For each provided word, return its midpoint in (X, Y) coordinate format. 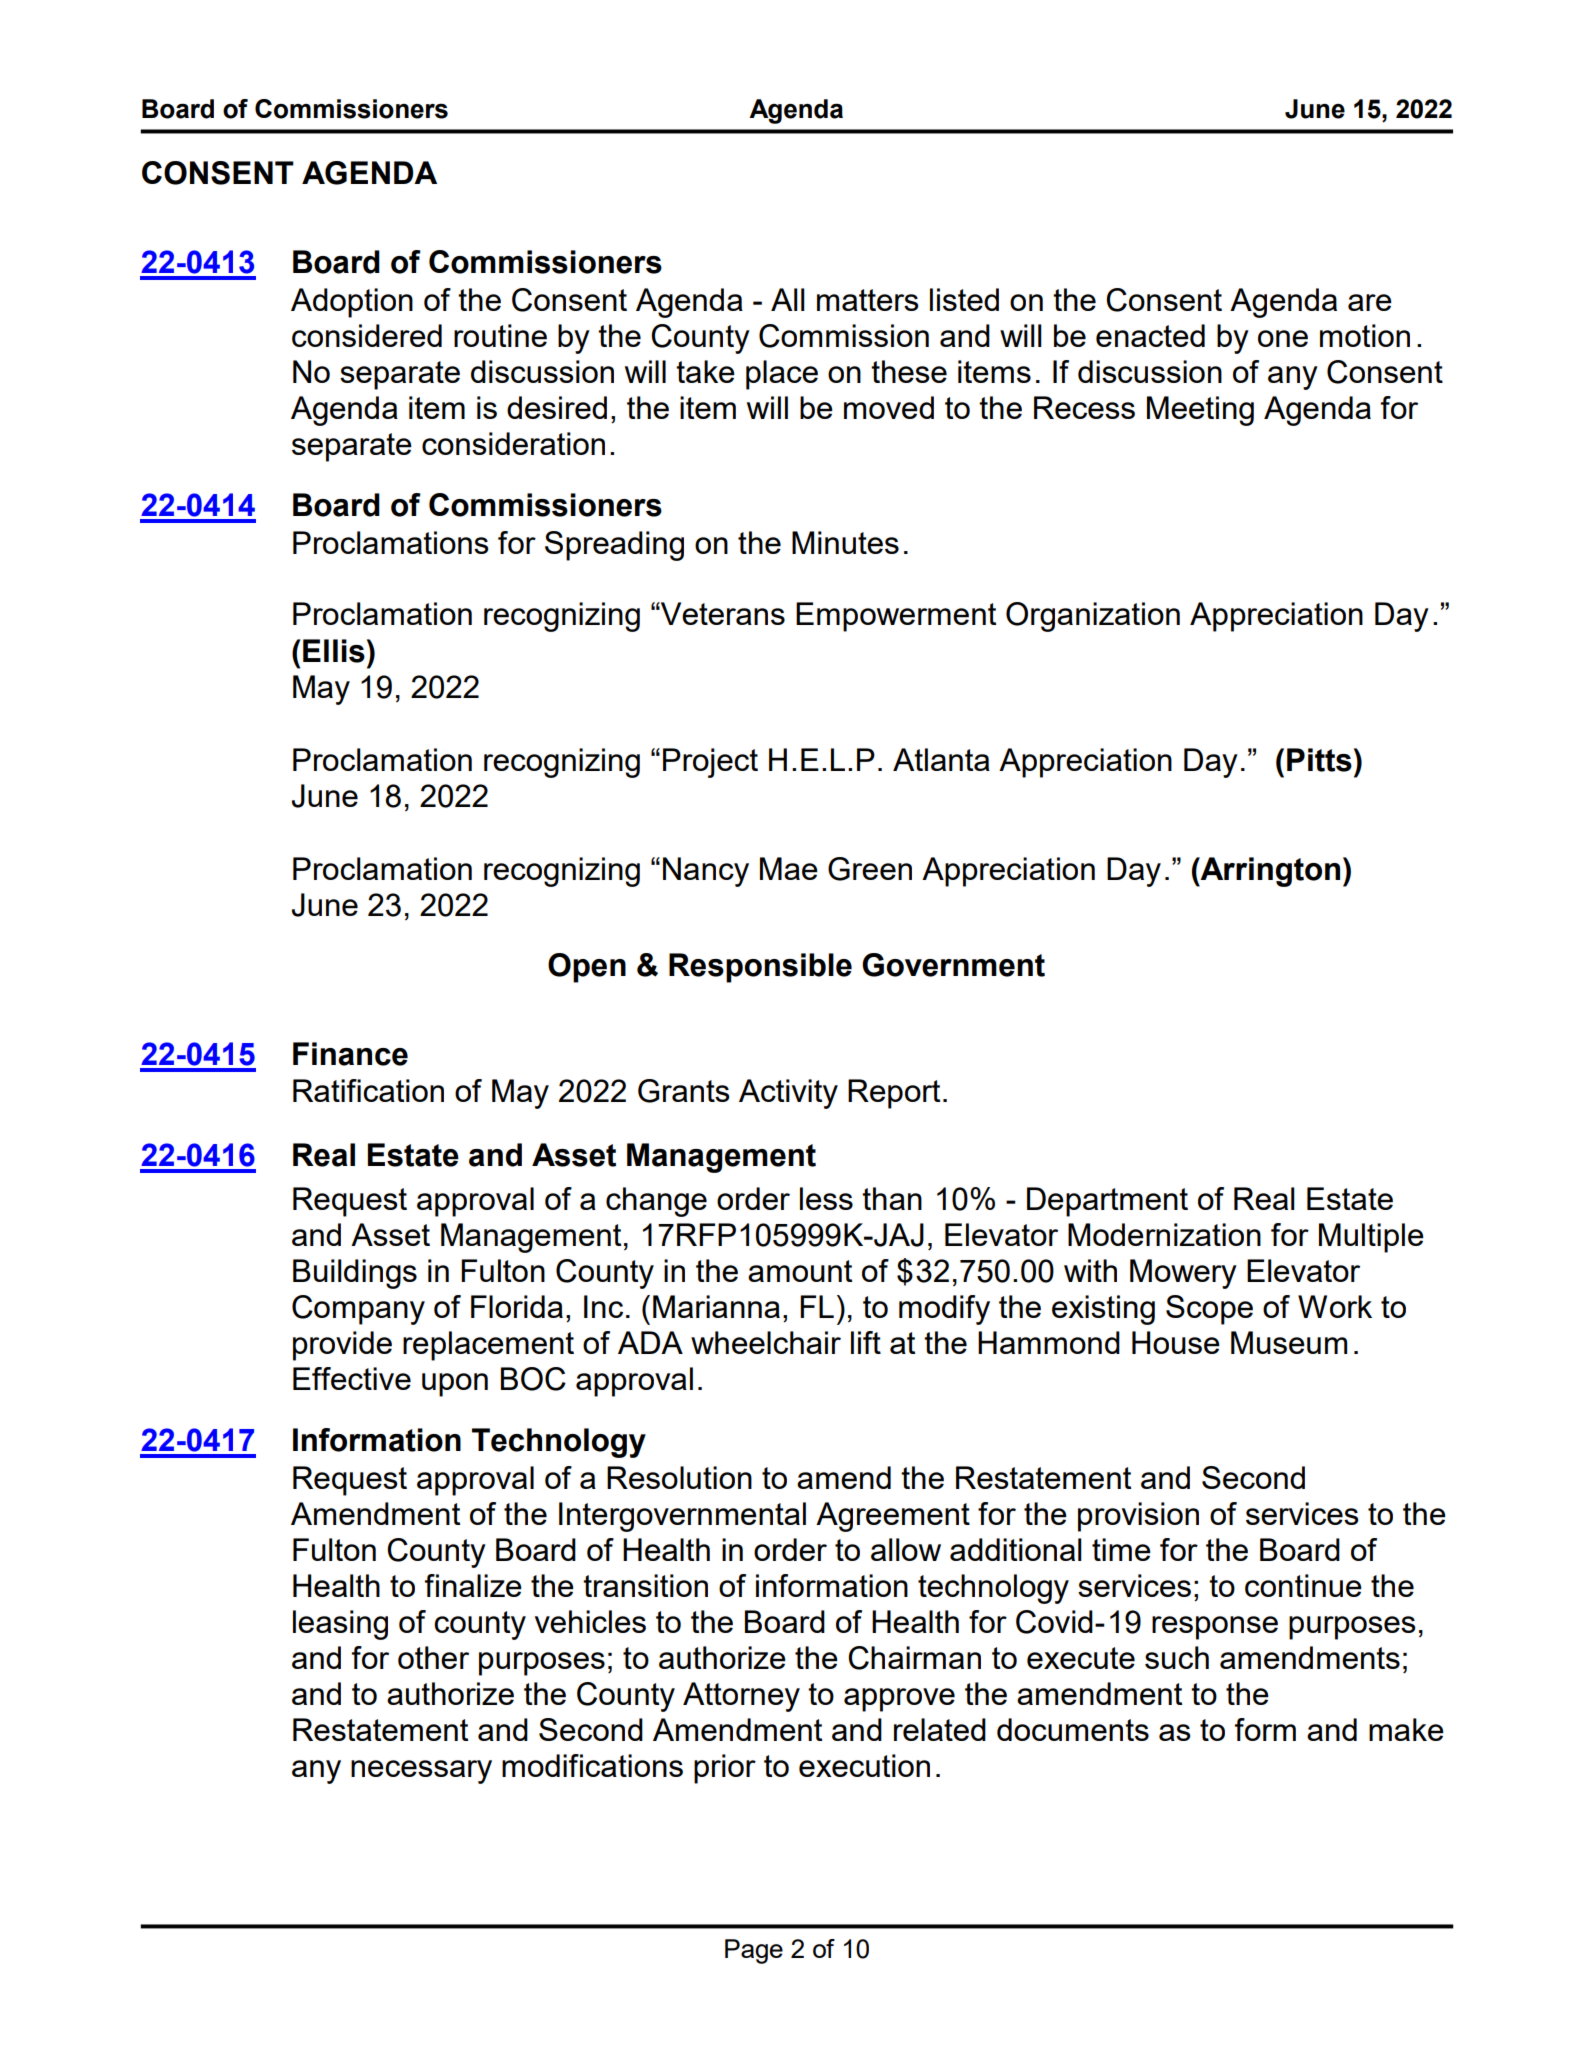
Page (754, 1951)
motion (1365, 335)
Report (894, 1094)
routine (500, 335)
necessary (421, 1772)
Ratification (368, 1090)
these (909, 371)
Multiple (1371, 1238)
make (1406, 1729)
